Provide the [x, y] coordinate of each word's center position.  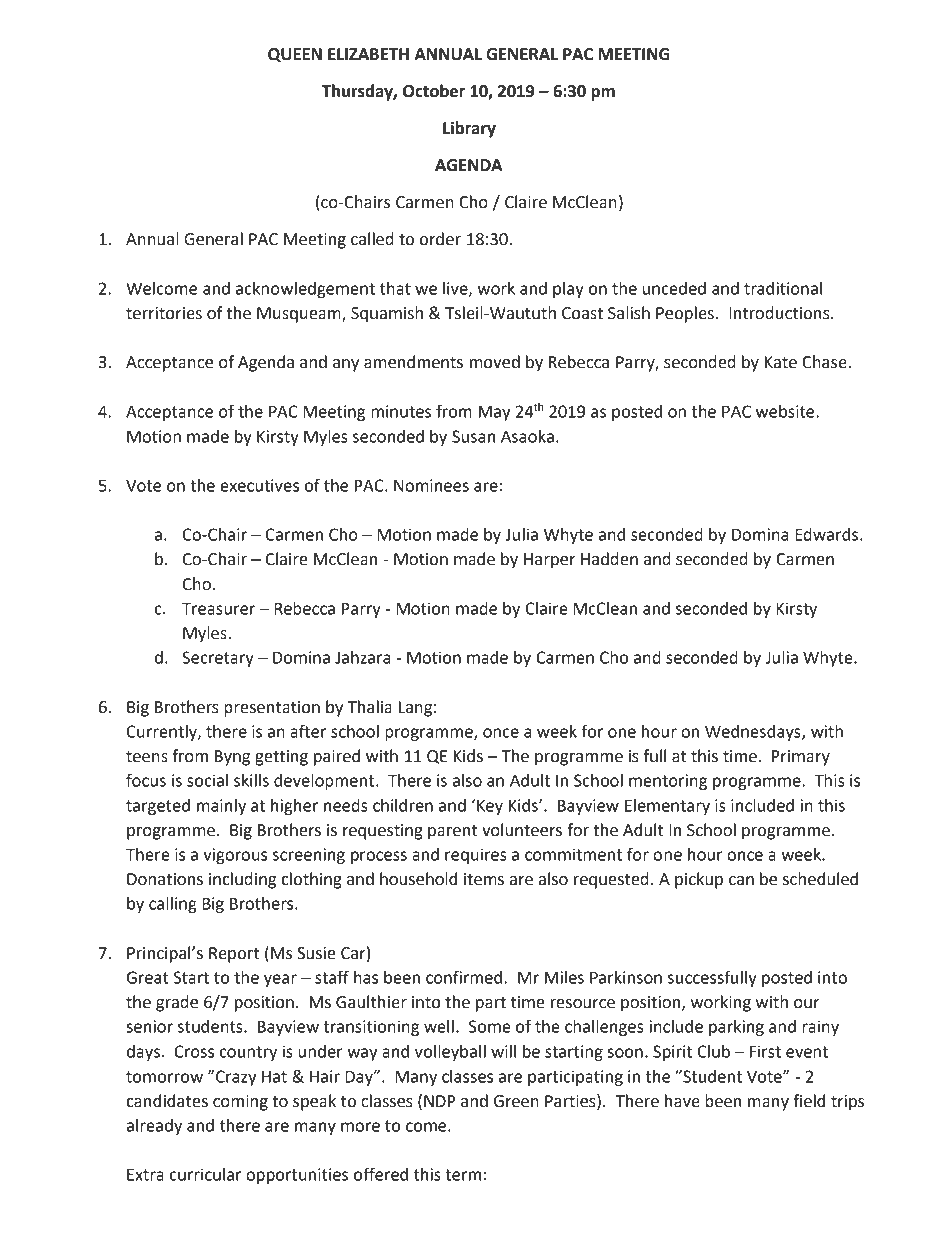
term [463, 1175]
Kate [781, 362]
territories [164, 313]
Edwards [826, 534]
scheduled [820, 879]
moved [495, 362]
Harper [549, 561]
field [809, 1101]
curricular [205, 1174]
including [242, 880]
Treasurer [218, 608]
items [484, 879]
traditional [783, 288]
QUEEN [295, 55]
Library [469, 129]
